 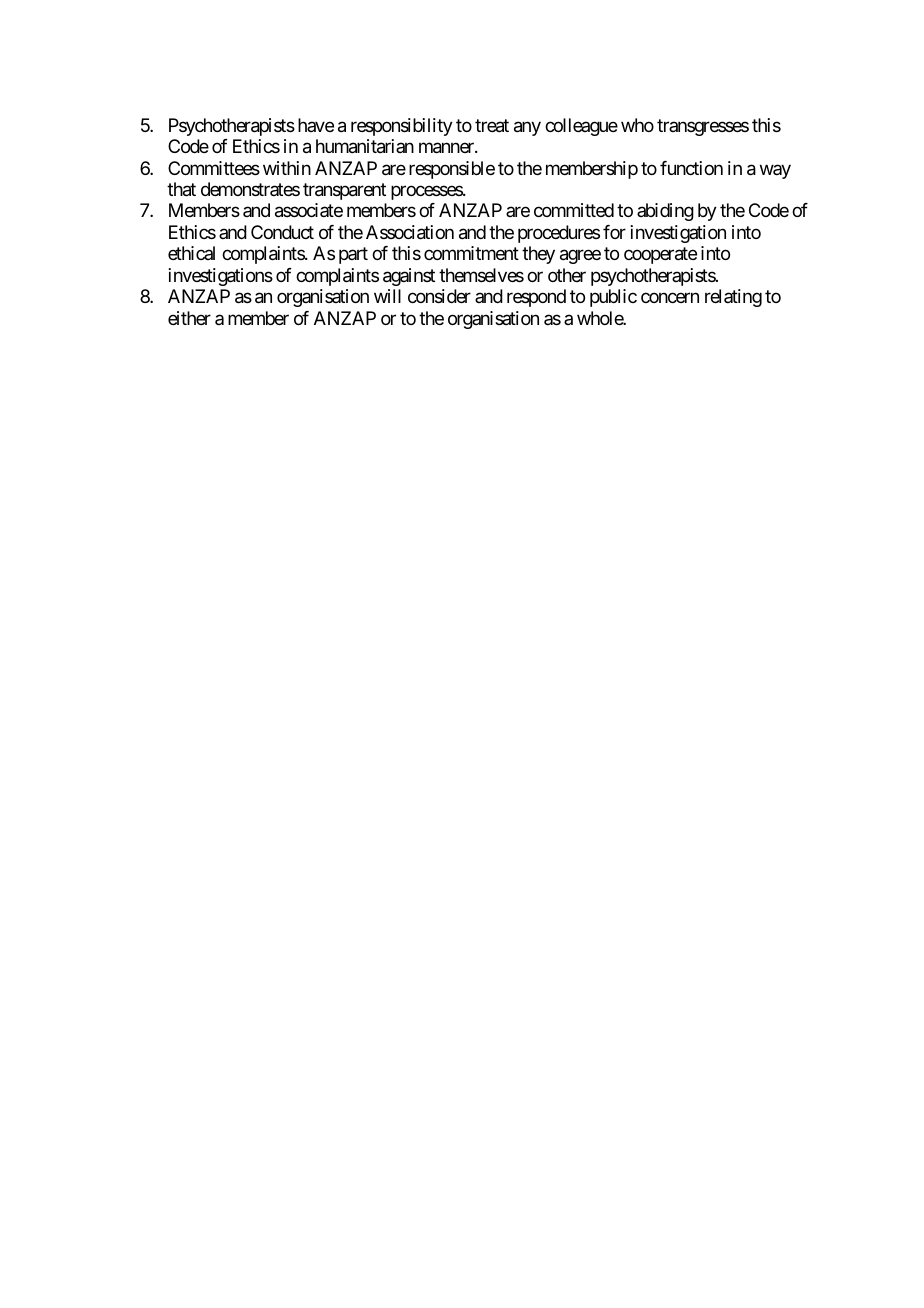 What do you see at coordinates (410, 232) in the image?
I see `Association` at bounding box center [410, 232].
